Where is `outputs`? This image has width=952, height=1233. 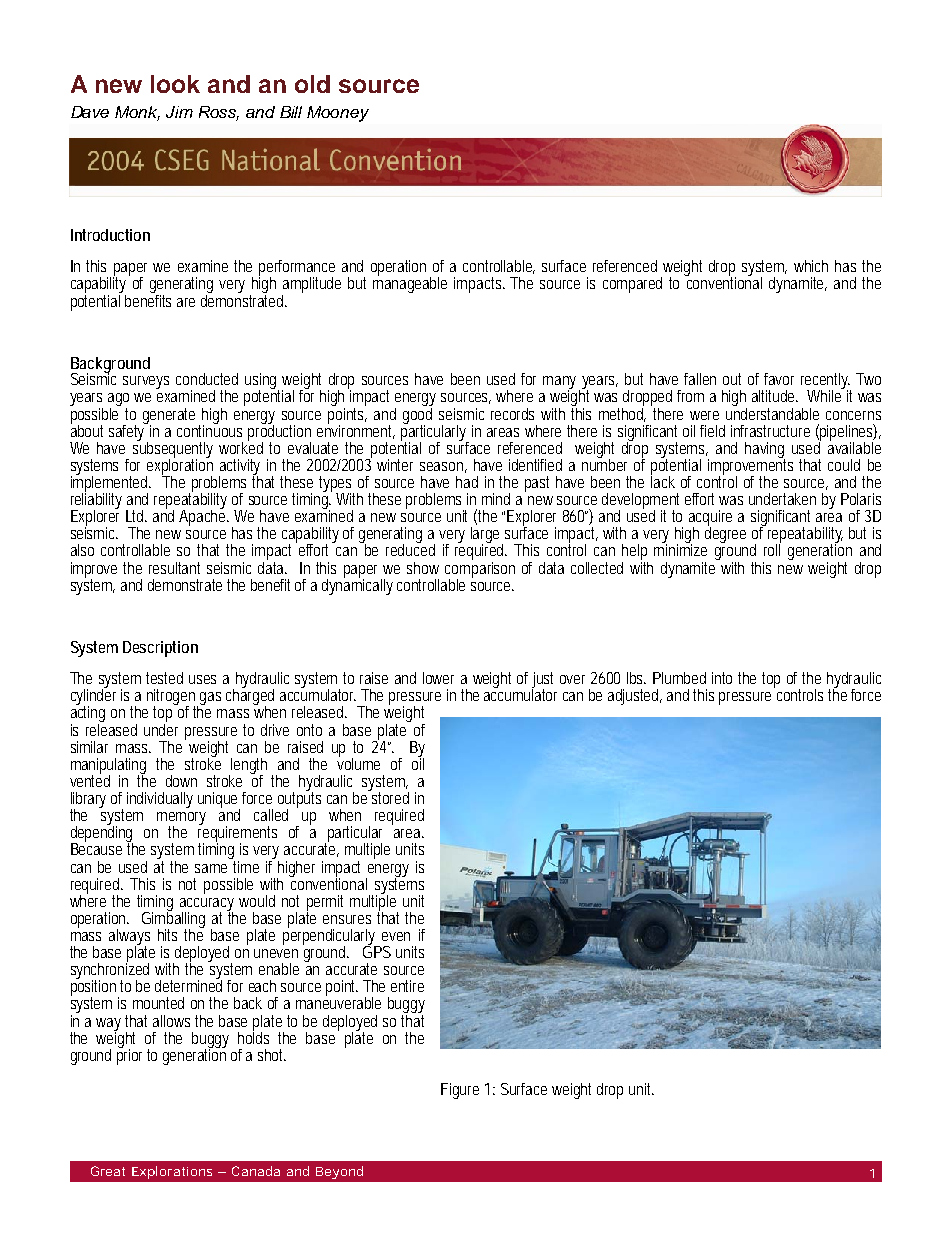
outputs is located at coordinates (299, 800).
